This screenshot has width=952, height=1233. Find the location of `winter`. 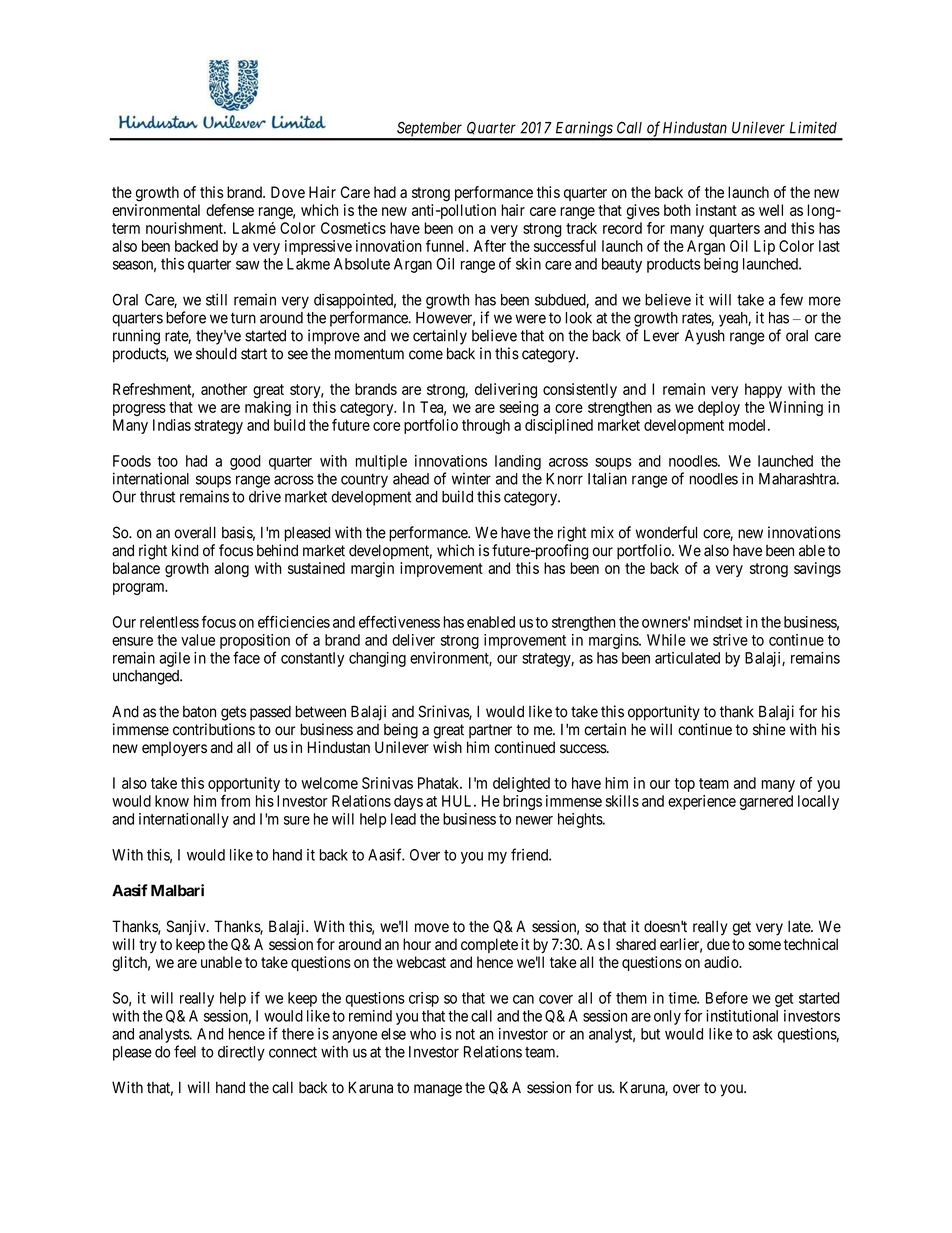

winter is located at coordinates (471, 478).
